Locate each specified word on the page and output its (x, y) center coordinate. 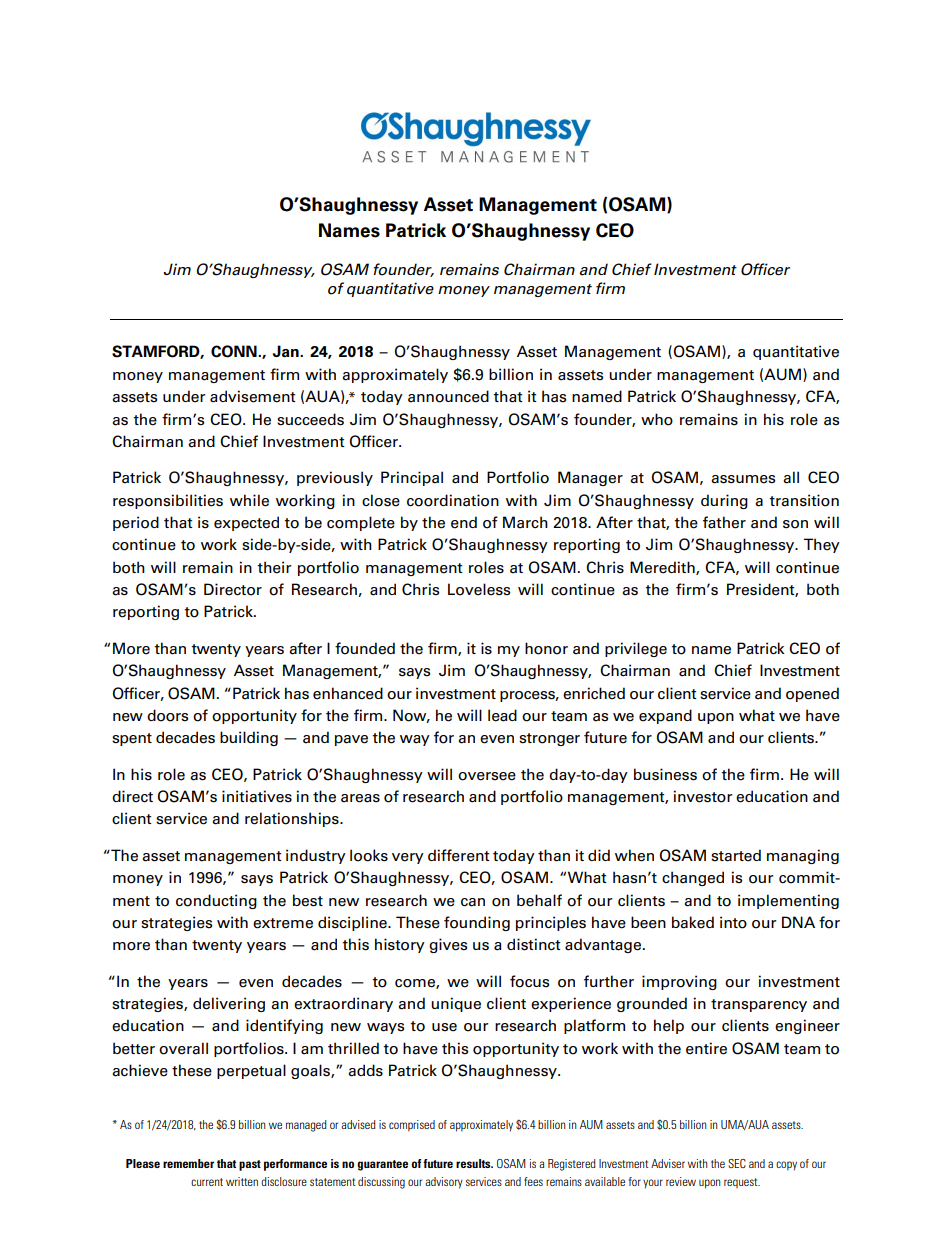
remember (188, 1163)
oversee (487, 776)
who (657, 419)
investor (702, 796)
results (474, 1163)
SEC (737, 1163)
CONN (235, 351)
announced (448, 396)
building (249, 738)
